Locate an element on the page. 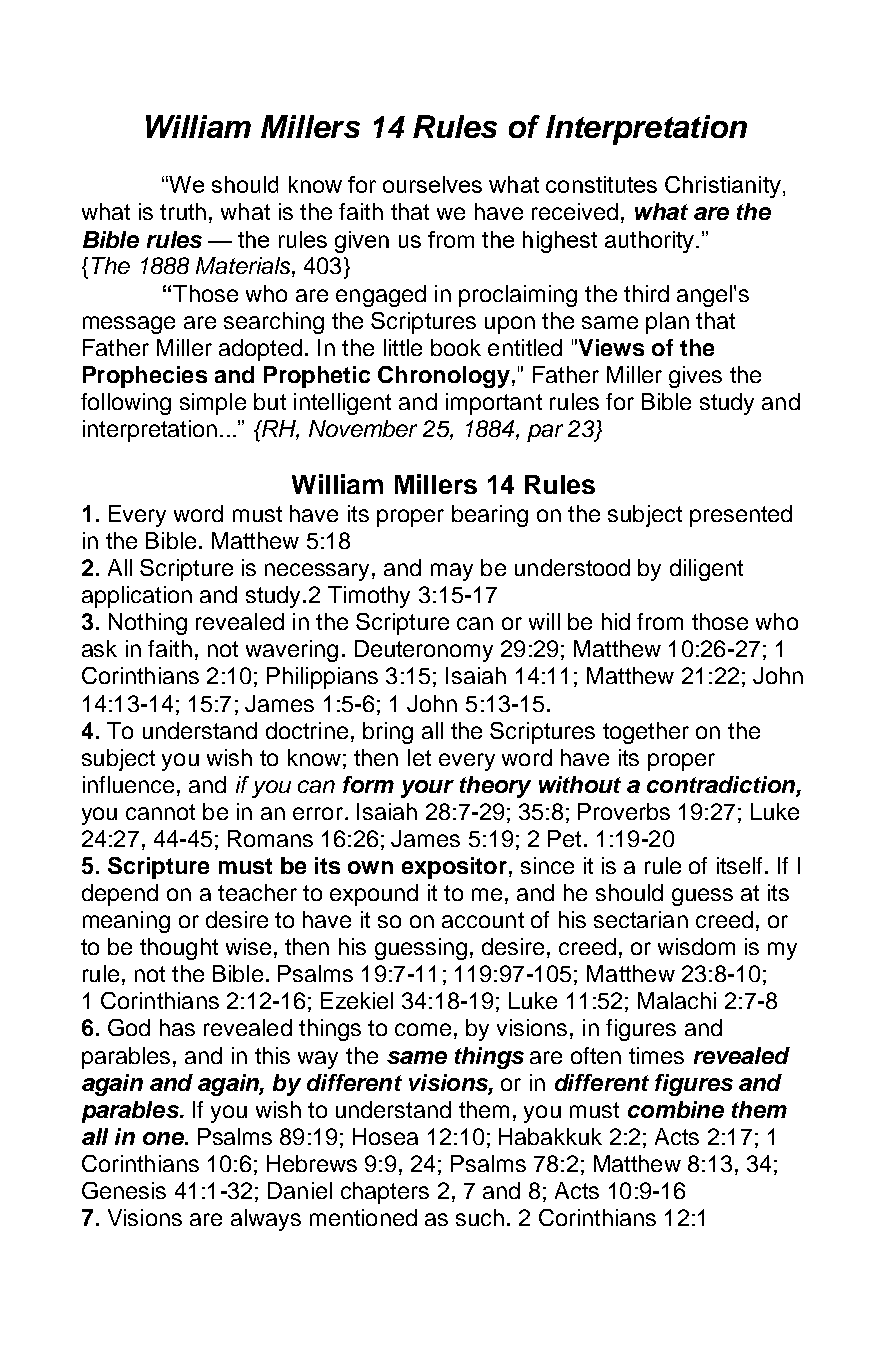 This image has height=1372, width=887. Proverbs is located at coordinates (624, 811).
